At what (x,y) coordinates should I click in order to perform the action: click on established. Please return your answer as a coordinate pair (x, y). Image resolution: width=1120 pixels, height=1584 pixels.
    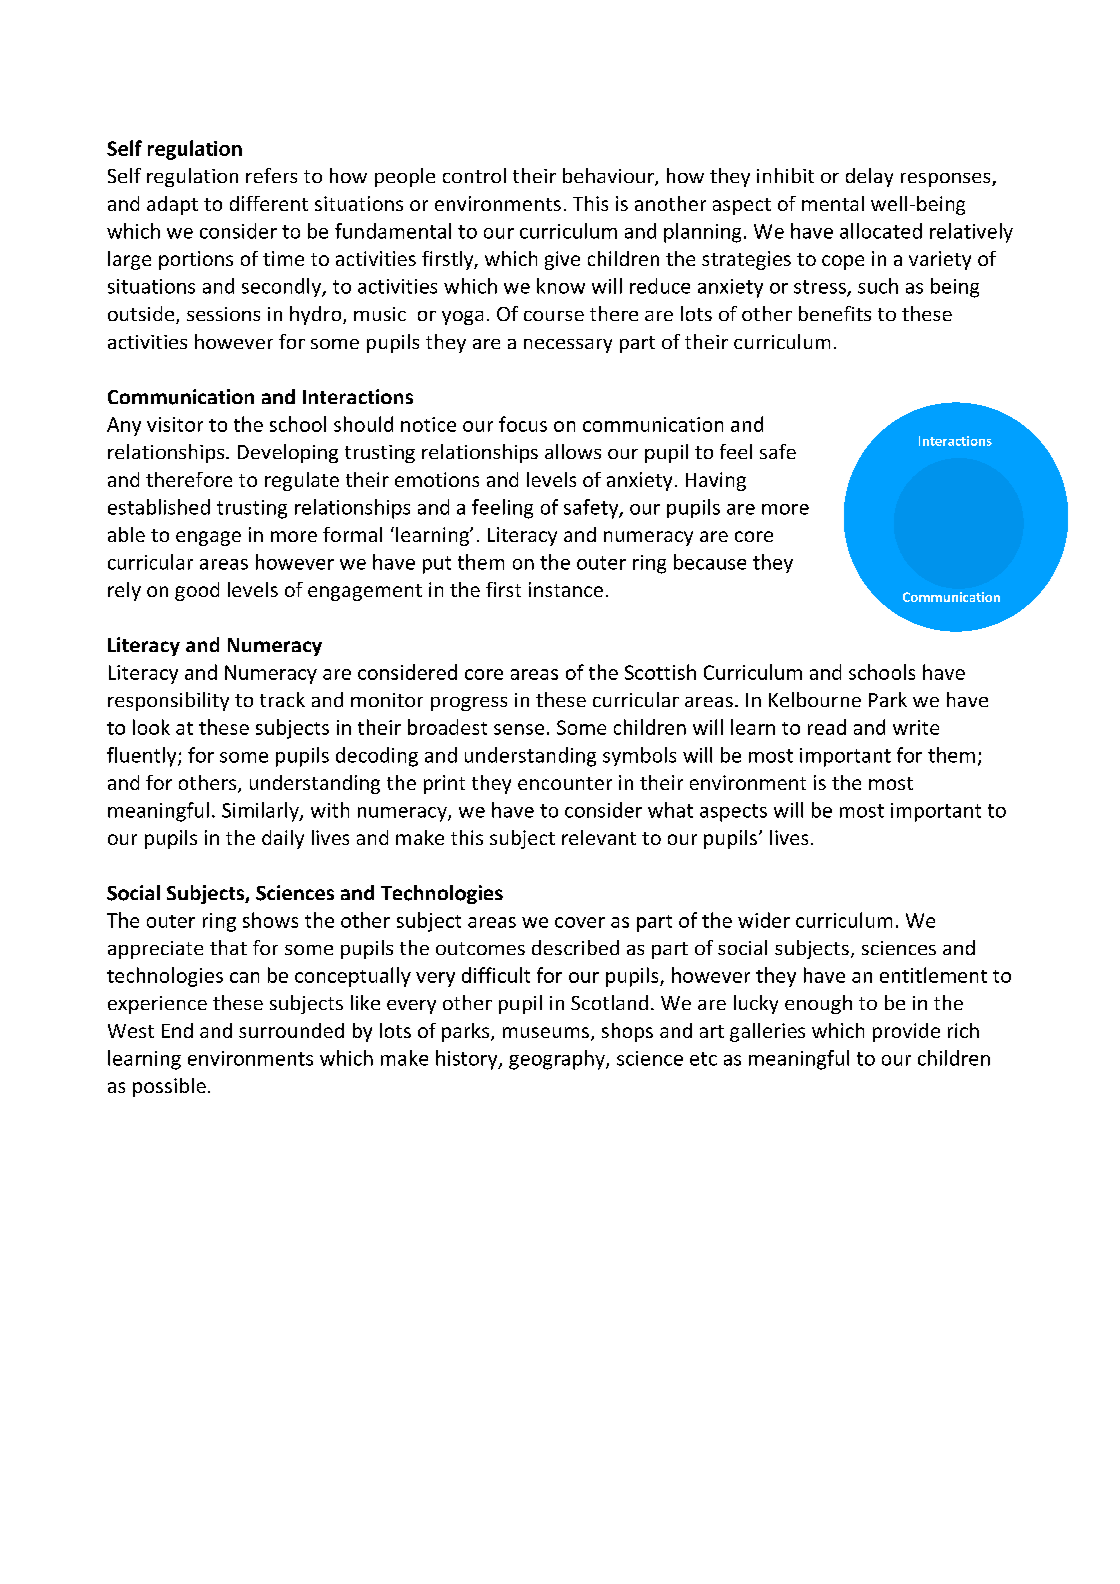
    Looking at the image, I should click on (159, 507).
